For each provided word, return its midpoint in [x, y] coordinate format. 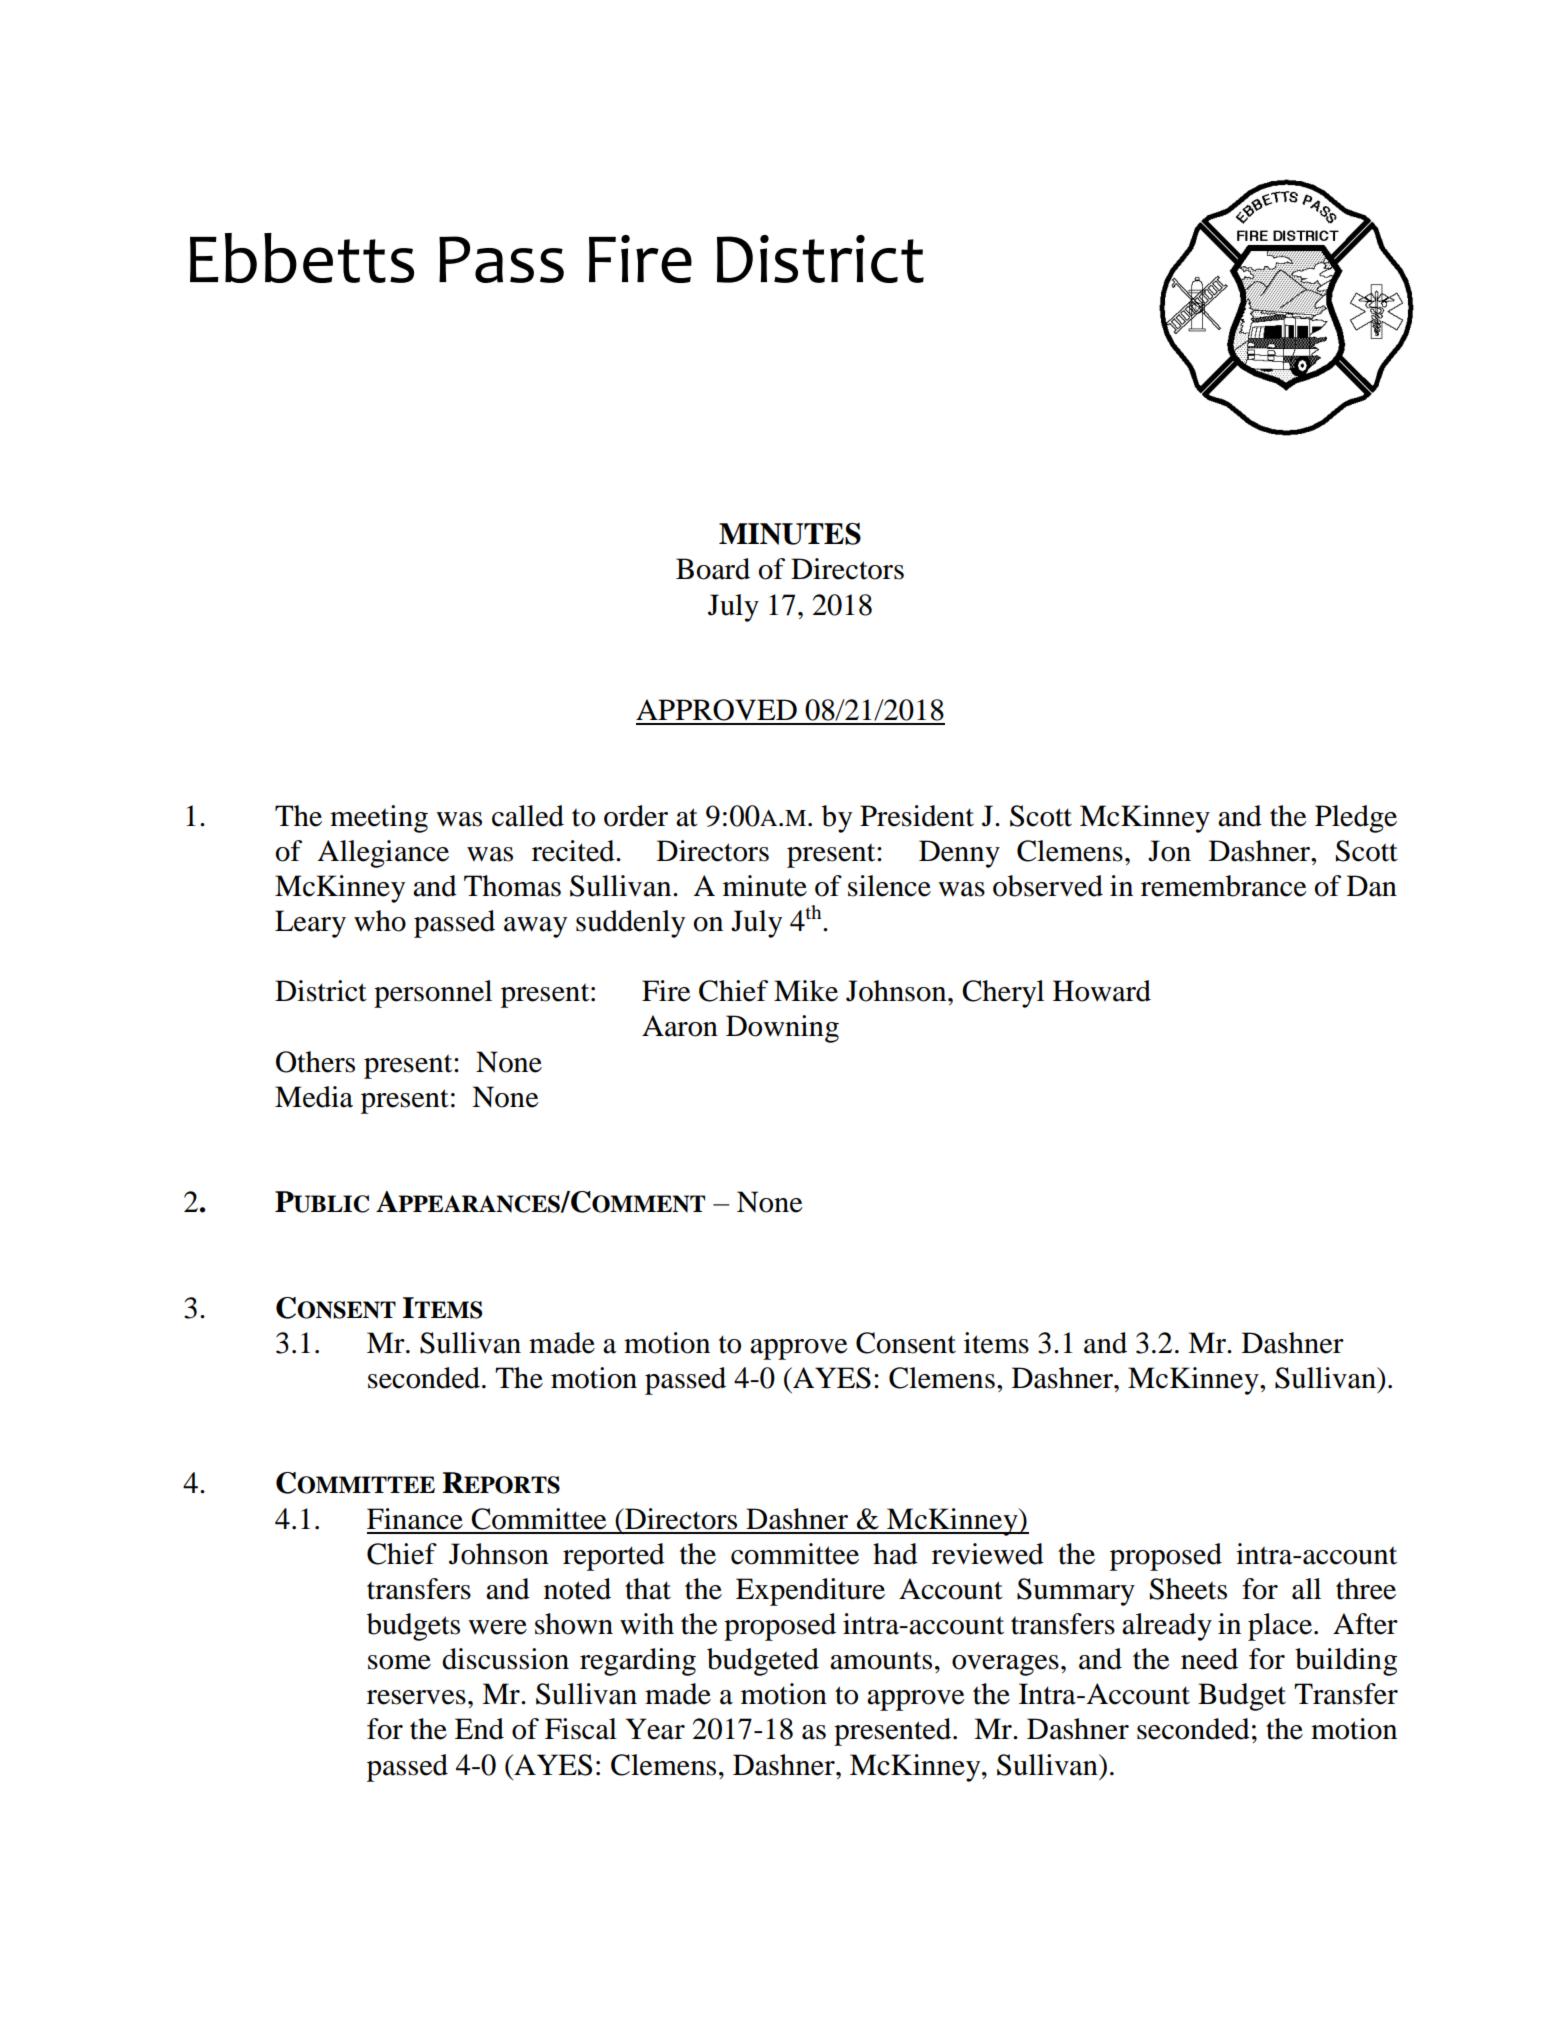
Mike [806, 991]
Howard [1102, 991]
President [917, 816]
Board [713, 569]
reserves [416, 1697]
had [895, 1554]
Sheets [1188, 1589]
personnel [433, 994]
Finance [415, 1519]
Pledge [1356, 819]
